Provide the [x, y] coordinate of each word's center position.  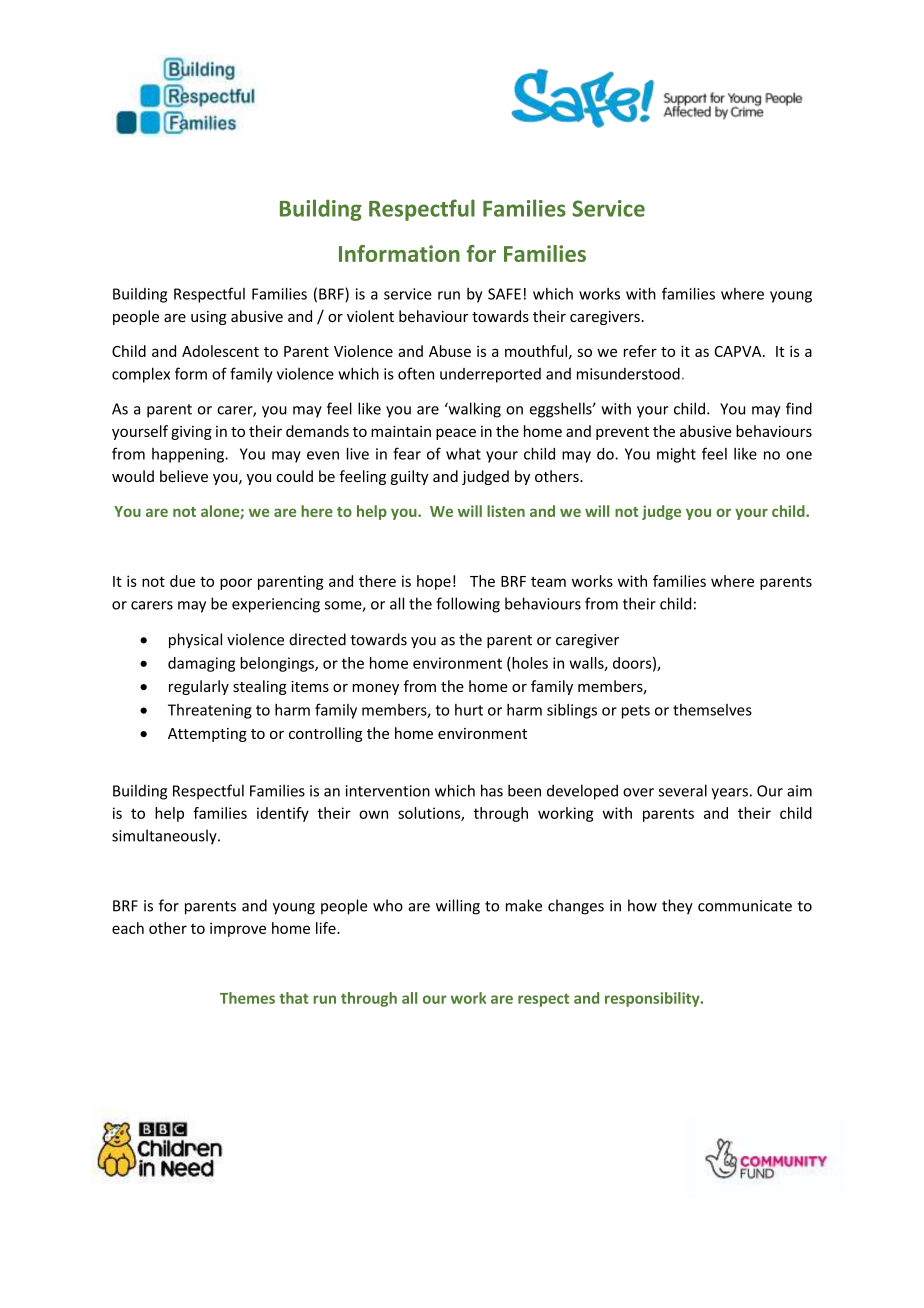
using [209, 318]
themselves [712, 710]
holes [529, 663]
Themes [247, 998]
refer [640, 351]
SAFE [504, 294]
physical [195, 641]
